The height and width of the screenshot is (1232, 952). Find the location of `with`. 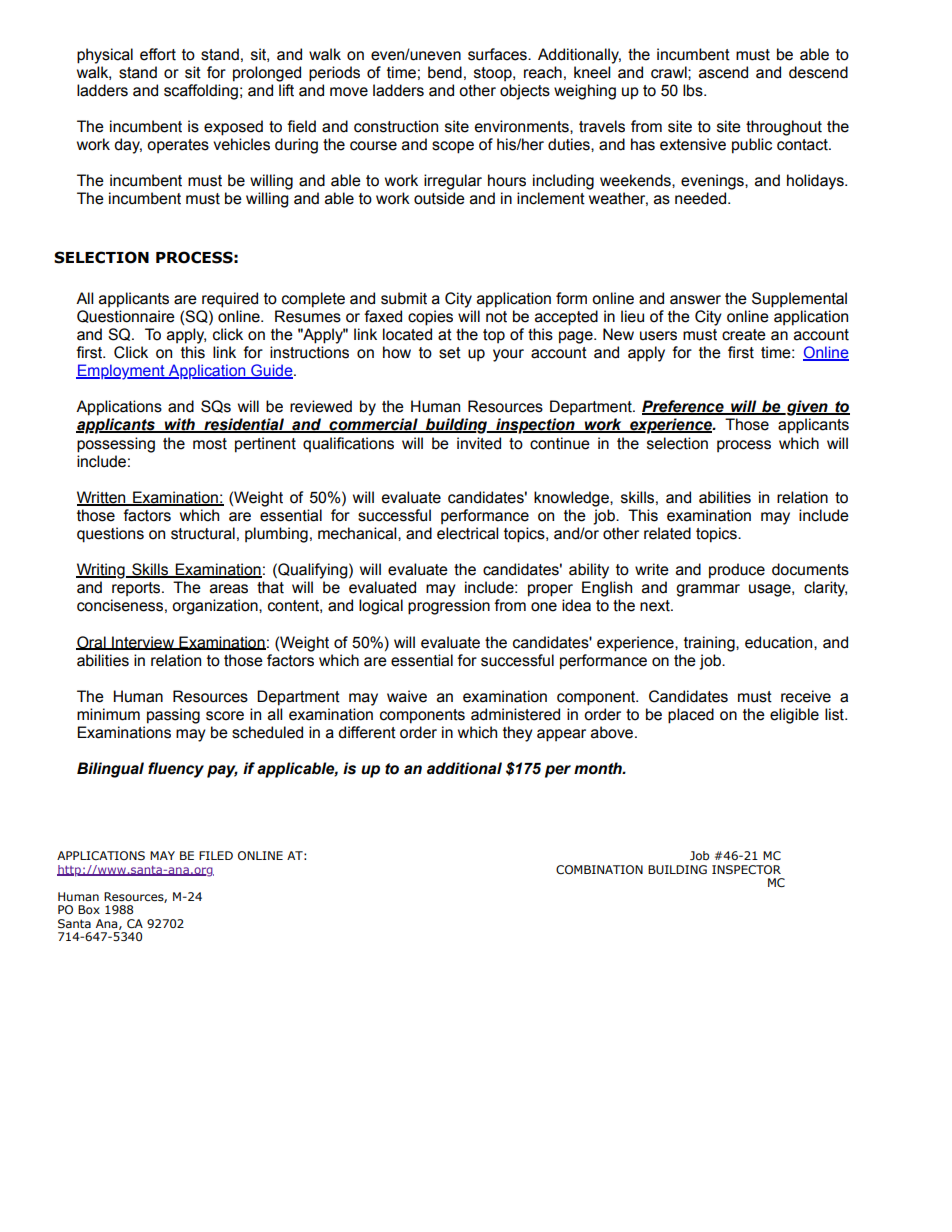

with is located at coordinates (179, 425).
